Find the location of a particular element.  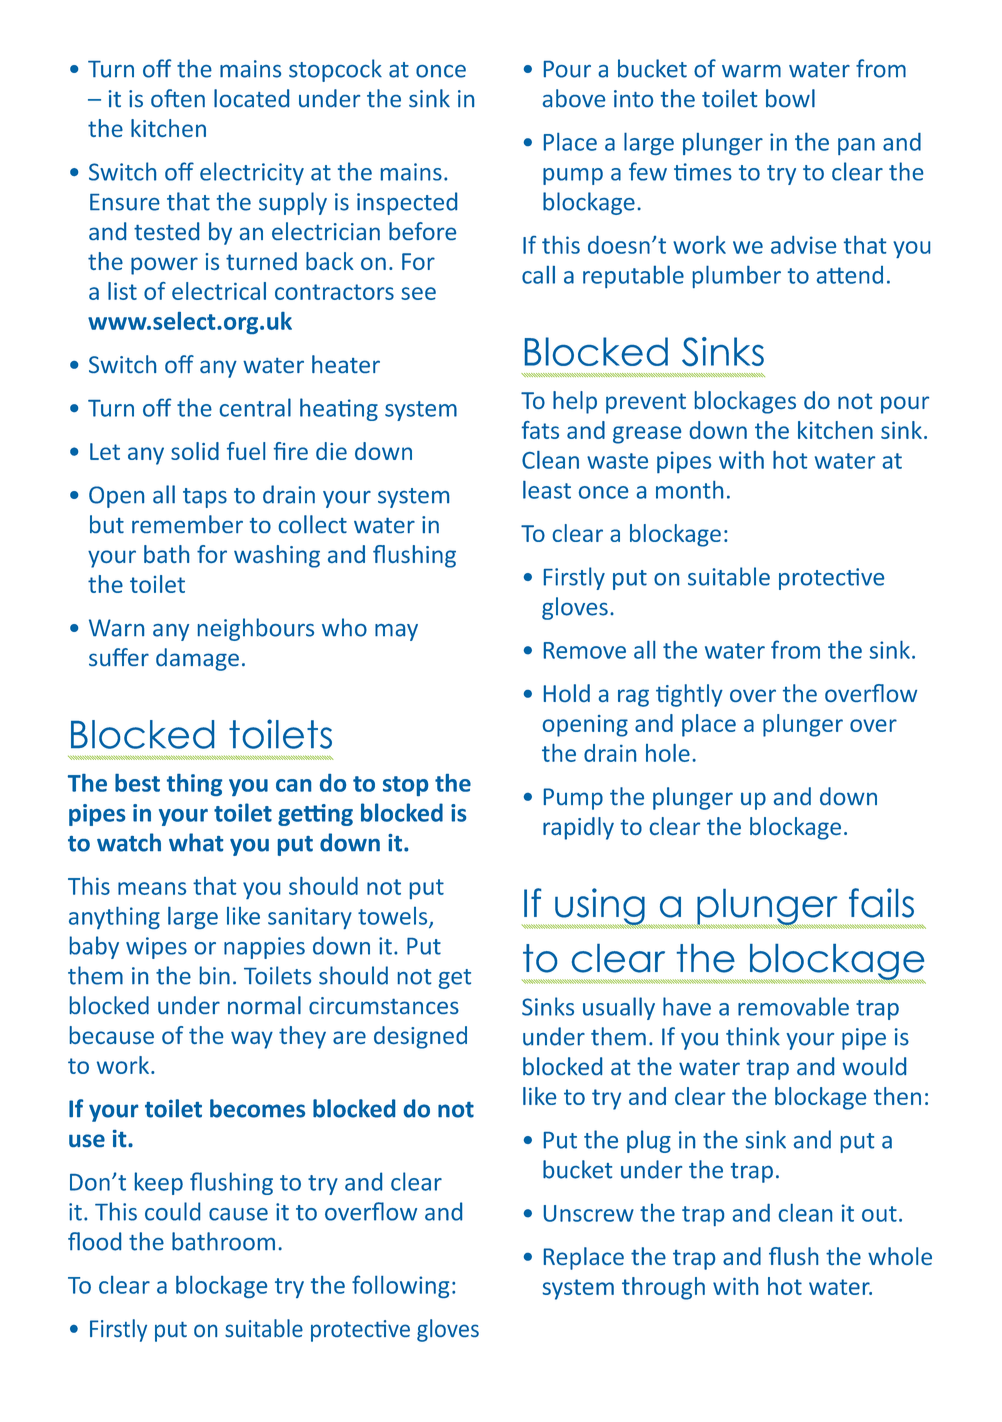

designed is located at coordinates (420, 1037).
